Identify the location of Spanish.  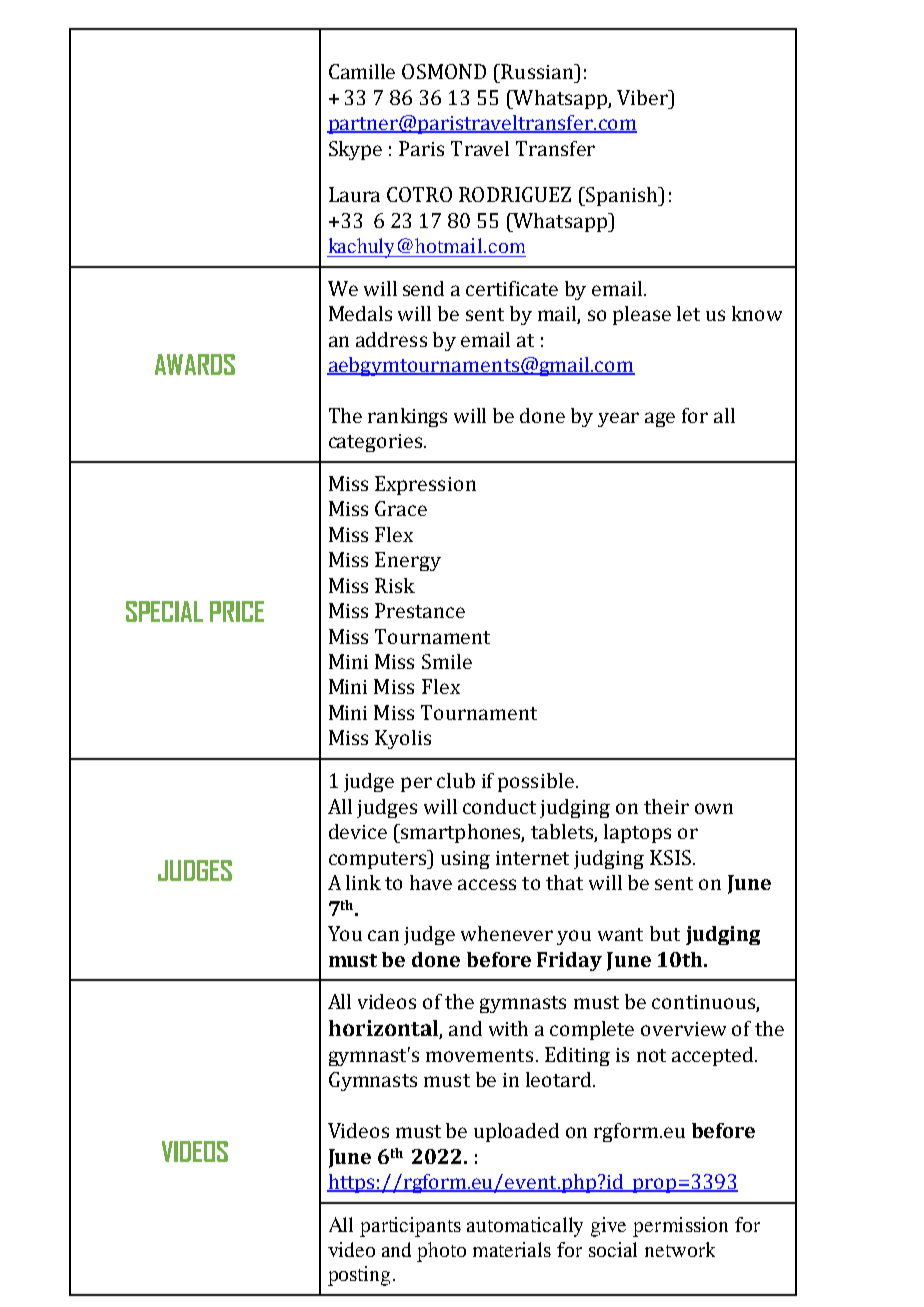
(622, 196).
